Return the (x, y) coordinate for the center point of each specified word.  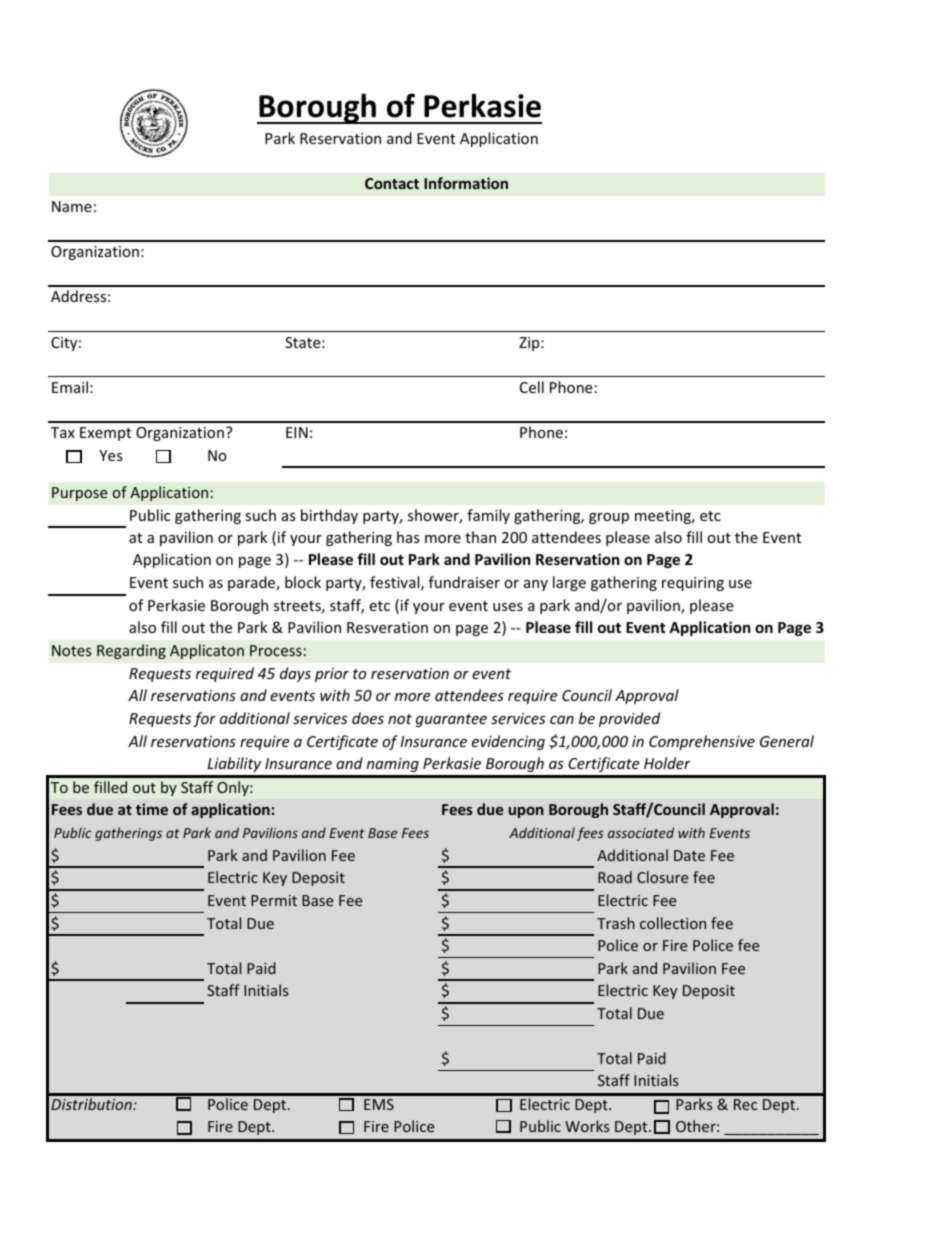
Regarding (131, 651)
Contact (392, 183)
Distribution (92, 1104)
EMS (379, 1104)
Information (466, 183)
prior (332, 675)
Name (72, 206)
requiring (693, 584)
